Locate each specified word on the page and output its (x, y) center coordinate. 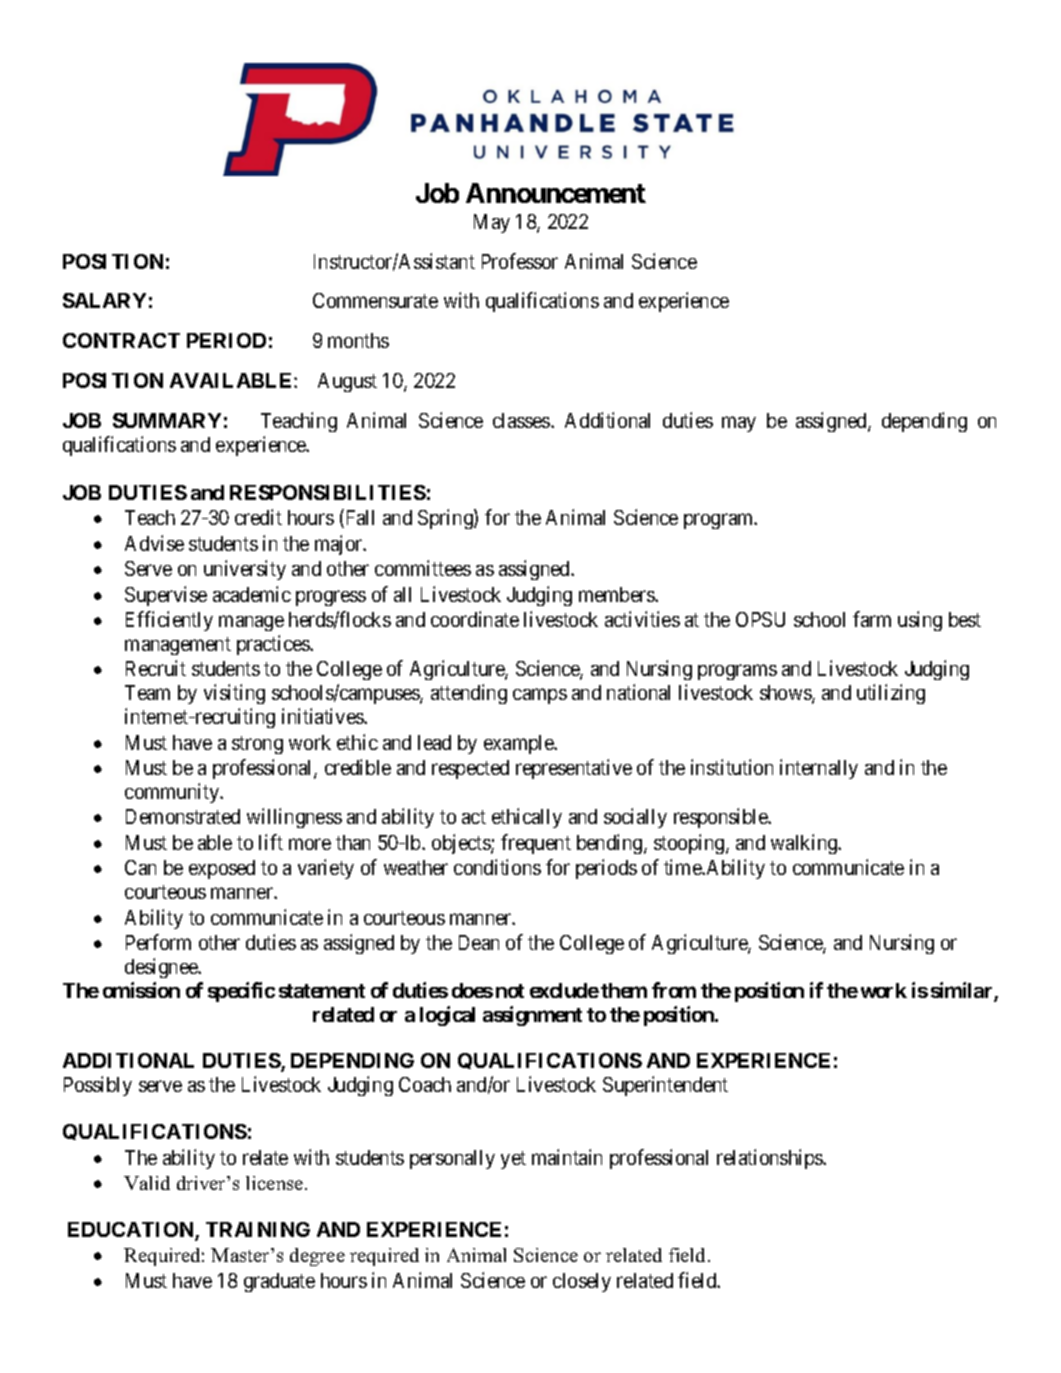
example (520, 744)
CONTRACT (121, 340)
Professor (520, 261)
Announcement (556, 193)
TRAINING (258, 1229)
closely (582, 1282)
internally (819, 769)
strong (257, 745)
